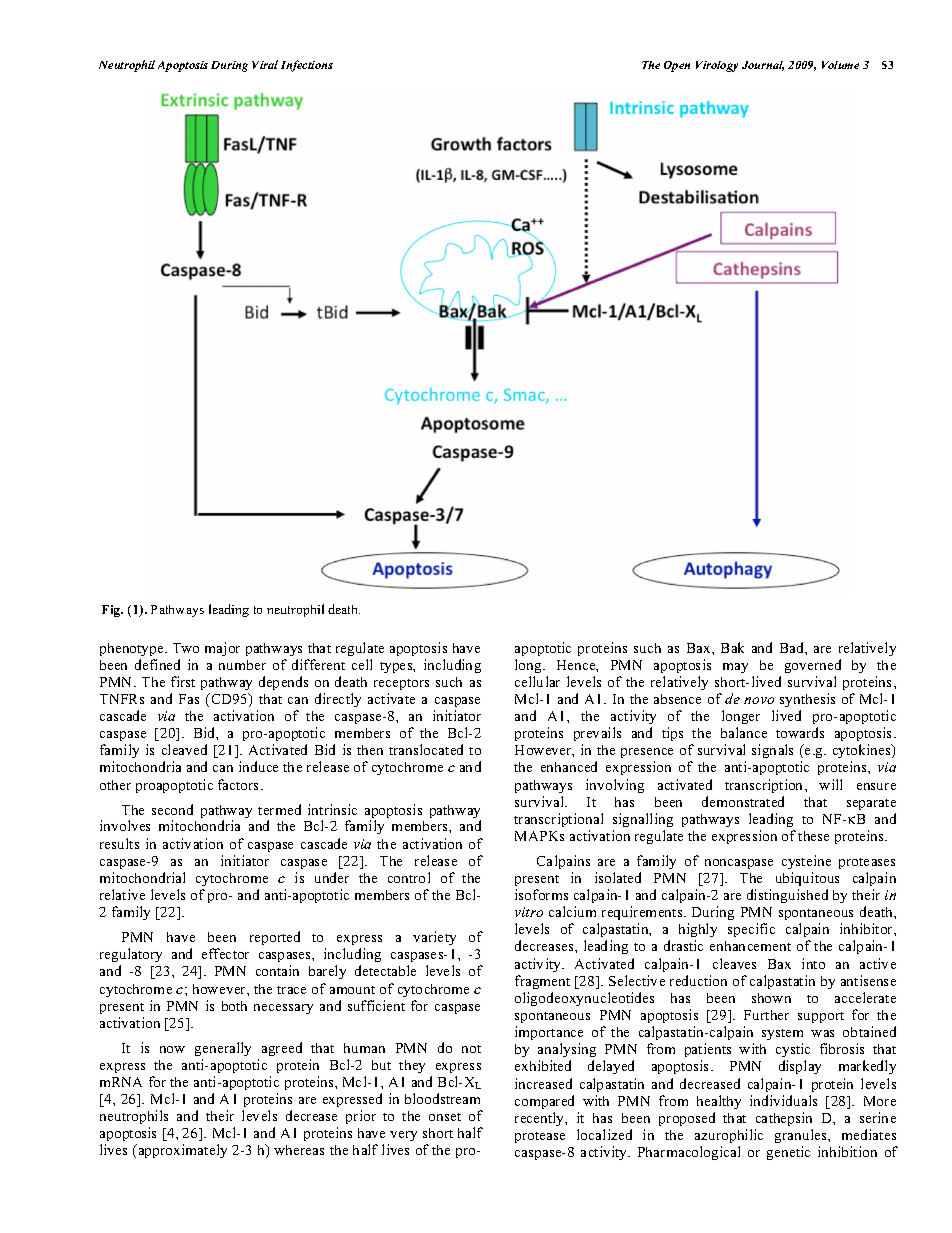 Image resolution: width=952 pixels, height=1233 pixels. I want to click on cysteine, so click(806, 862).
